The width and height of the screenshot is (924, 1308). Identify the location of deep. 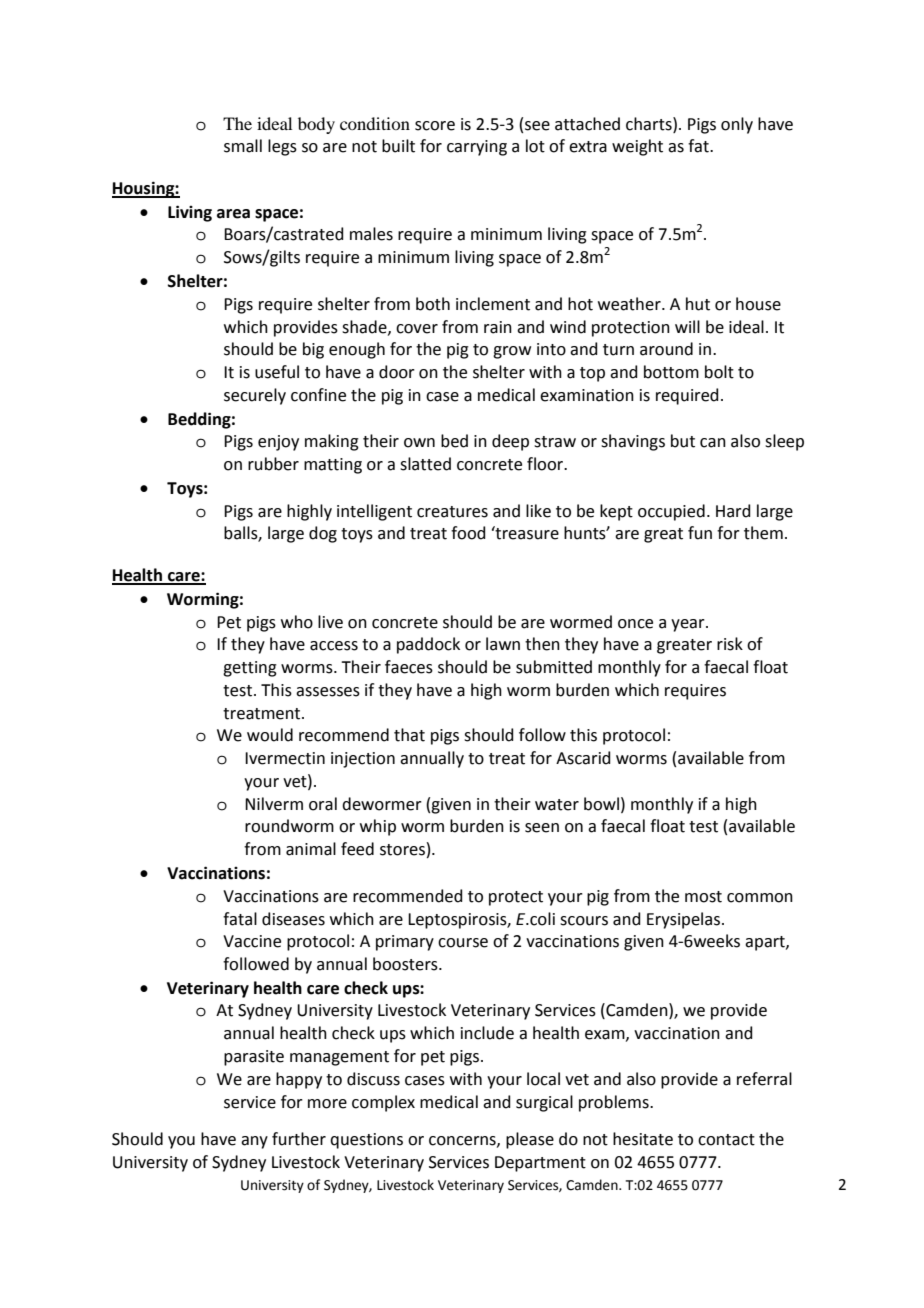
(510, 442).
